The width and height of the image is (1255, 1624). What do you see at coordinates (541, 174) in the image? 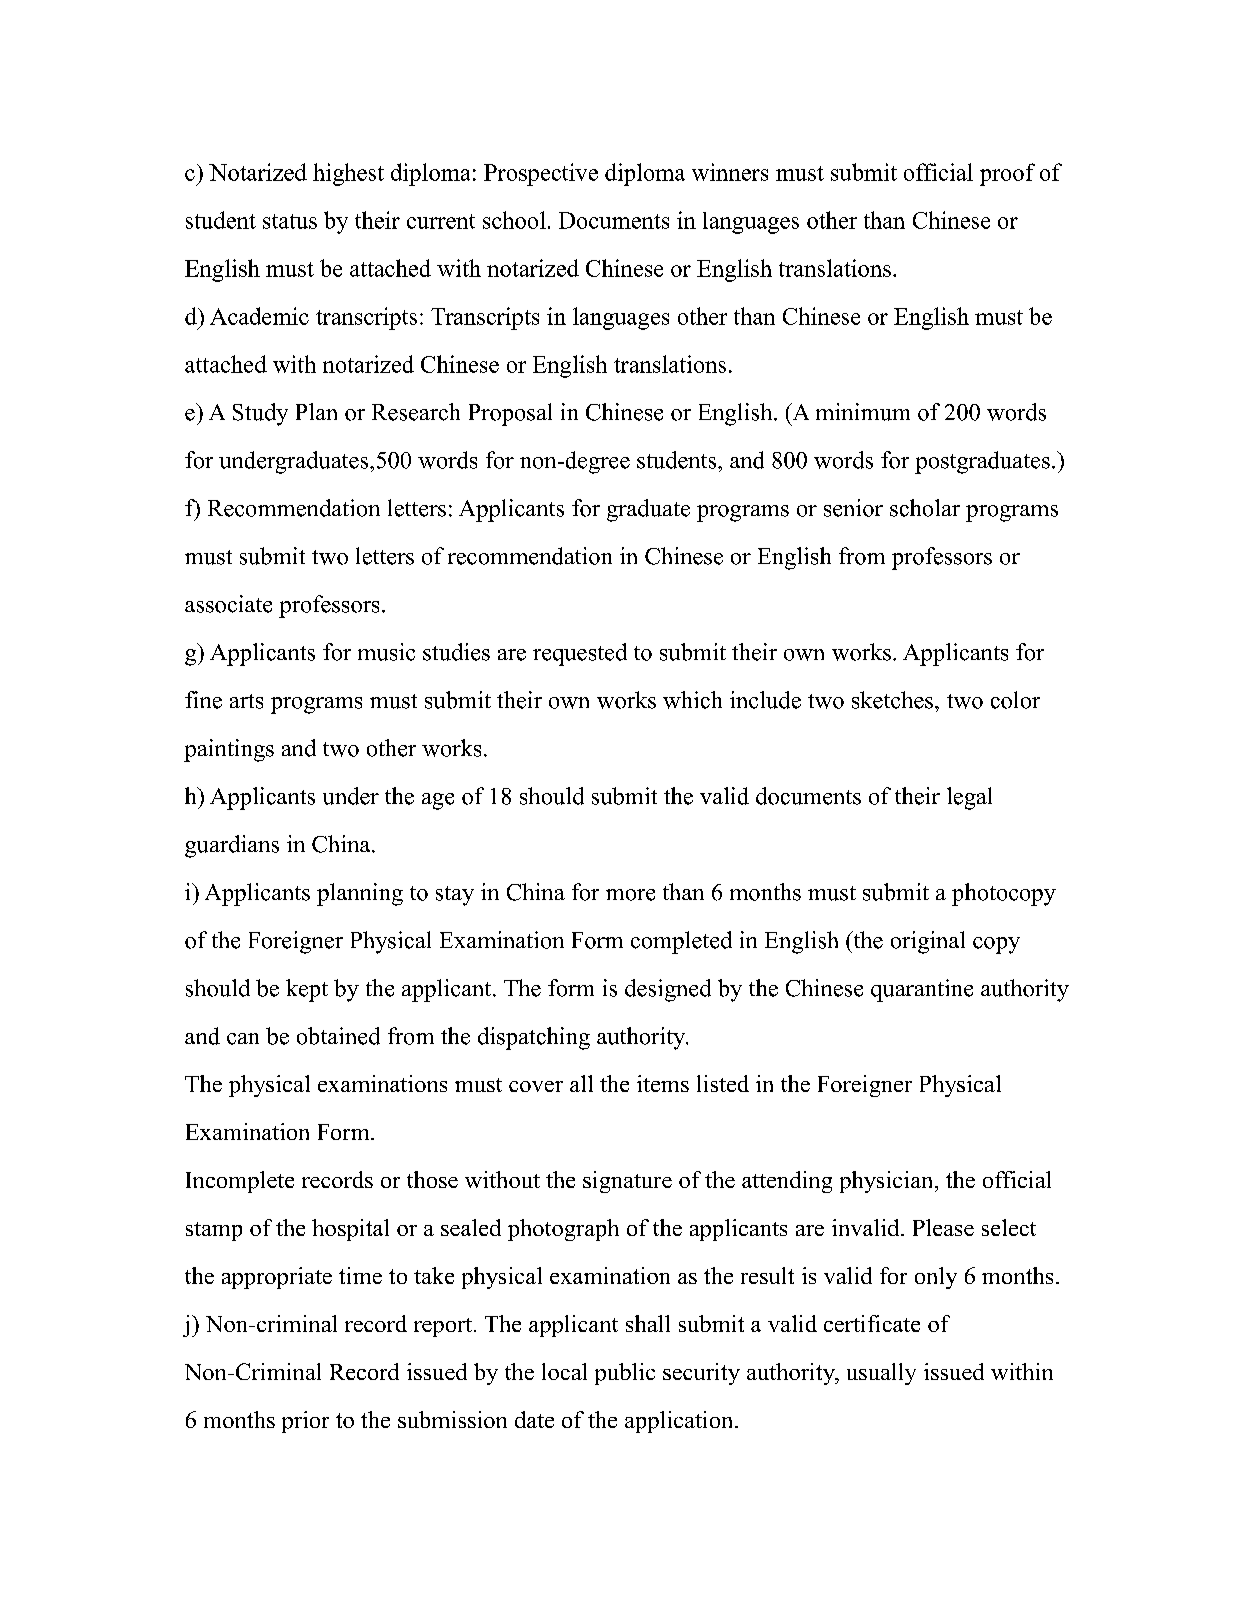
I see `Prospective` at bounding box center [541, 174].
